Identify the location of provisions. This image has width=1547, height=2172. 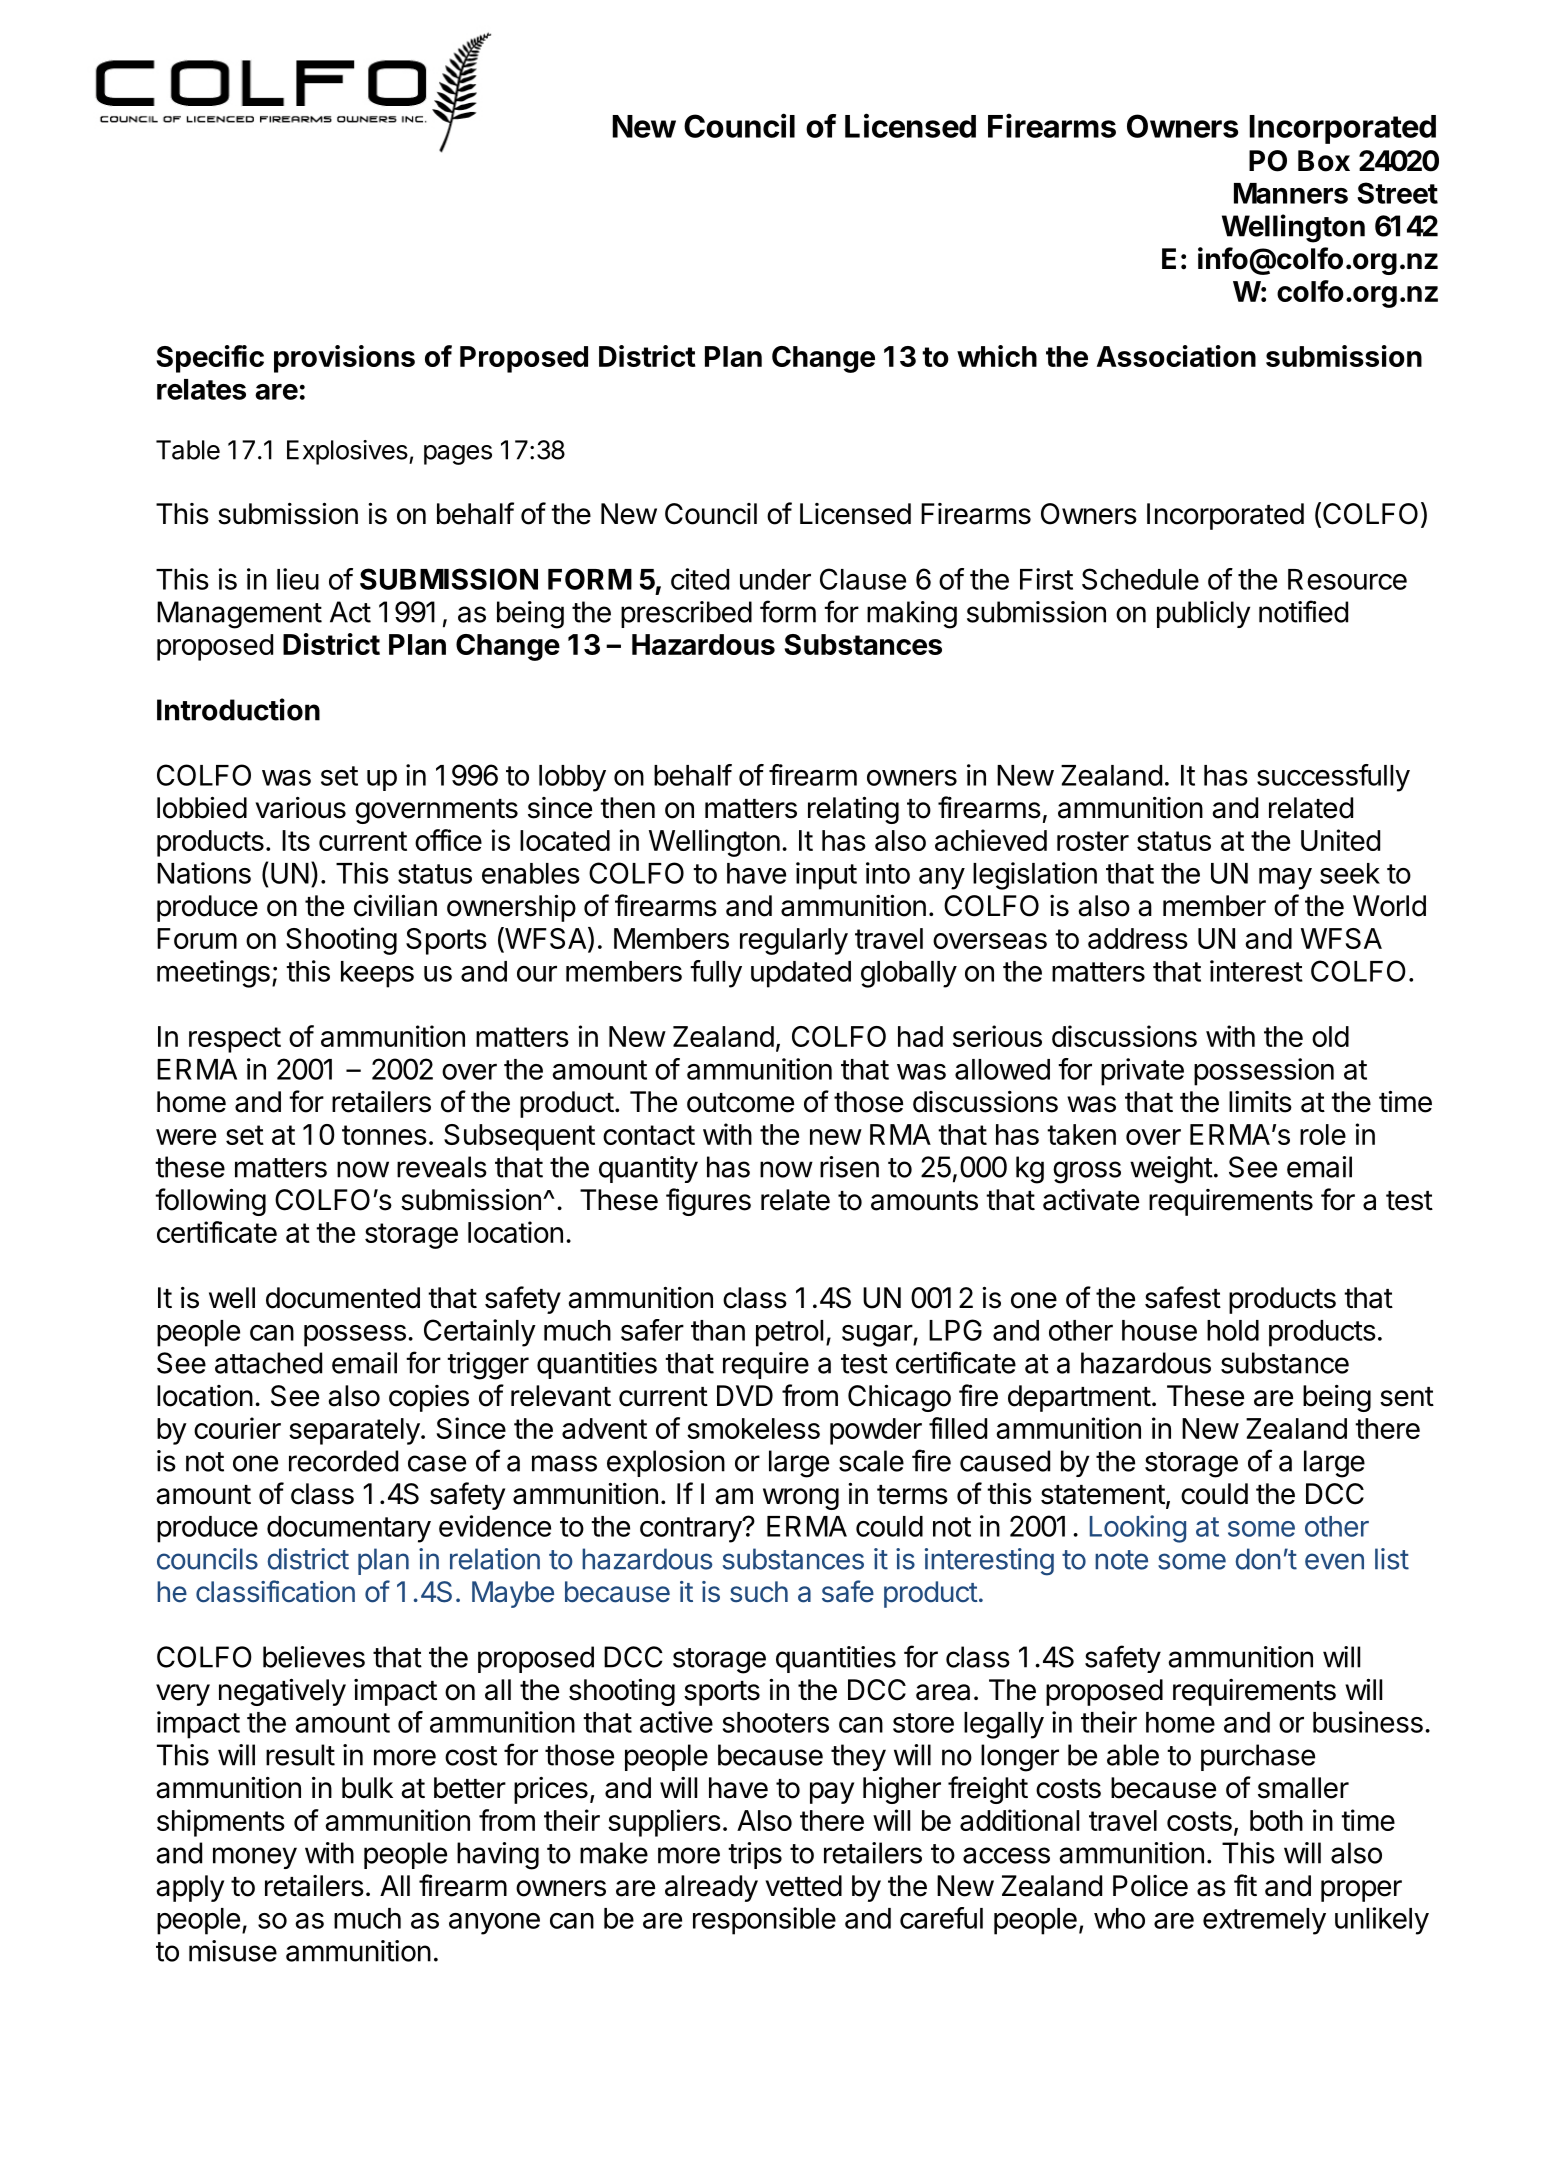
(344, 359).
